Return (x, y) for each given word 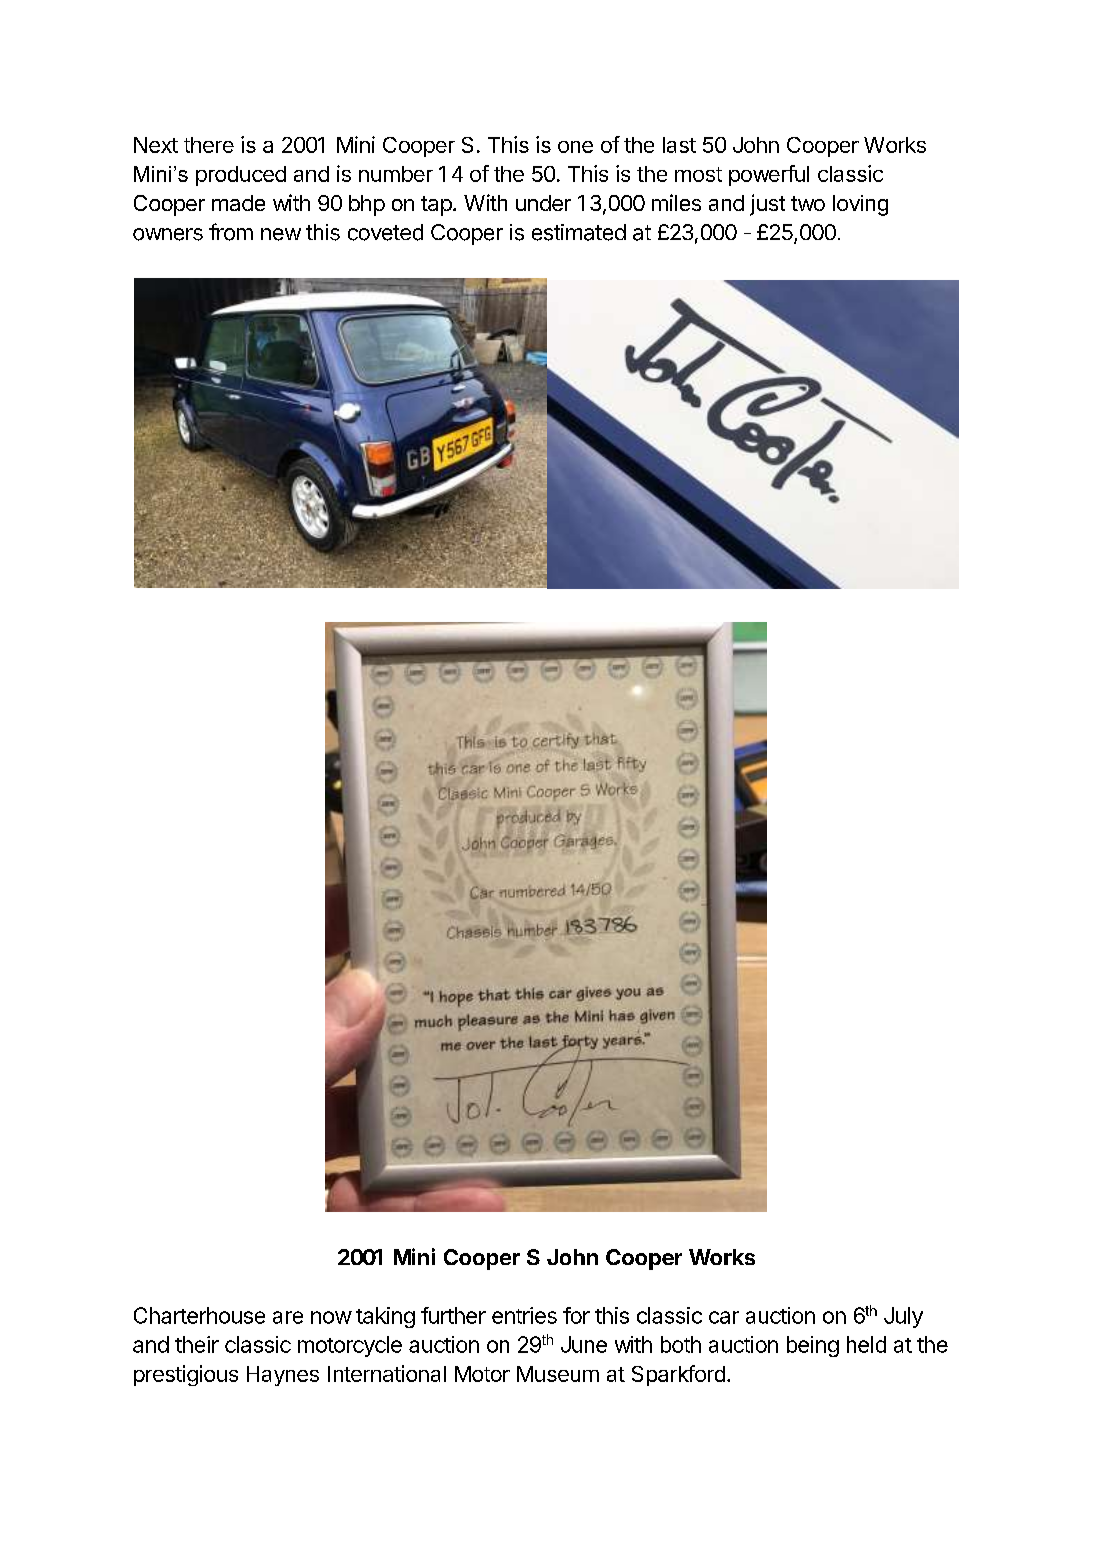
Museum (558, 1374)
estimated (579, 232)
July (903, 1317)
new (281, 234)
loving (860, 205)
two (808, 203)
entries (524, 1315)
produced (241, 176)
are (288, 1317)
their (197, 1344)
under (543, 203)
